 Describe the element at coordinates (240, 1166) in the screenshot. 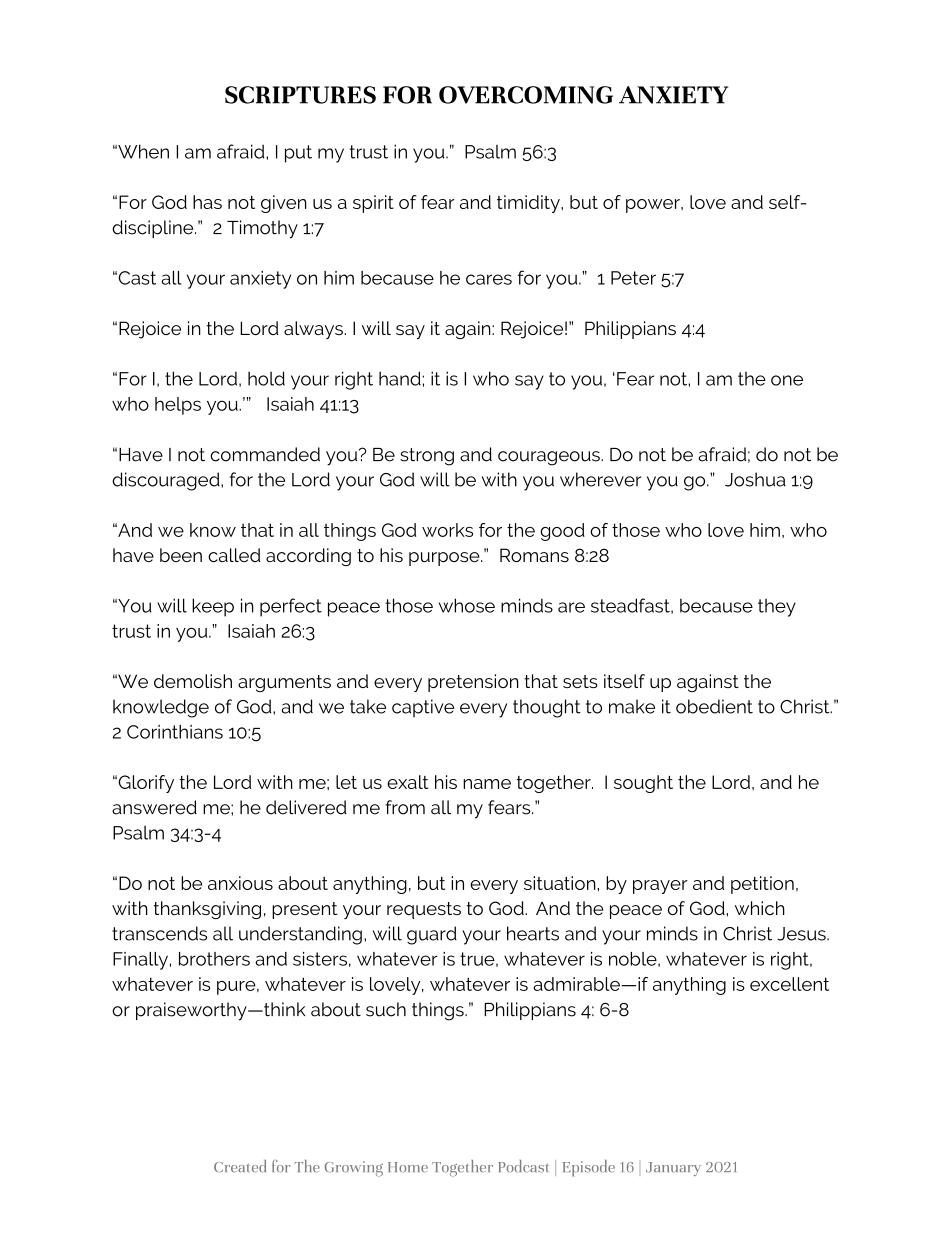

I see `Created` at that location.
